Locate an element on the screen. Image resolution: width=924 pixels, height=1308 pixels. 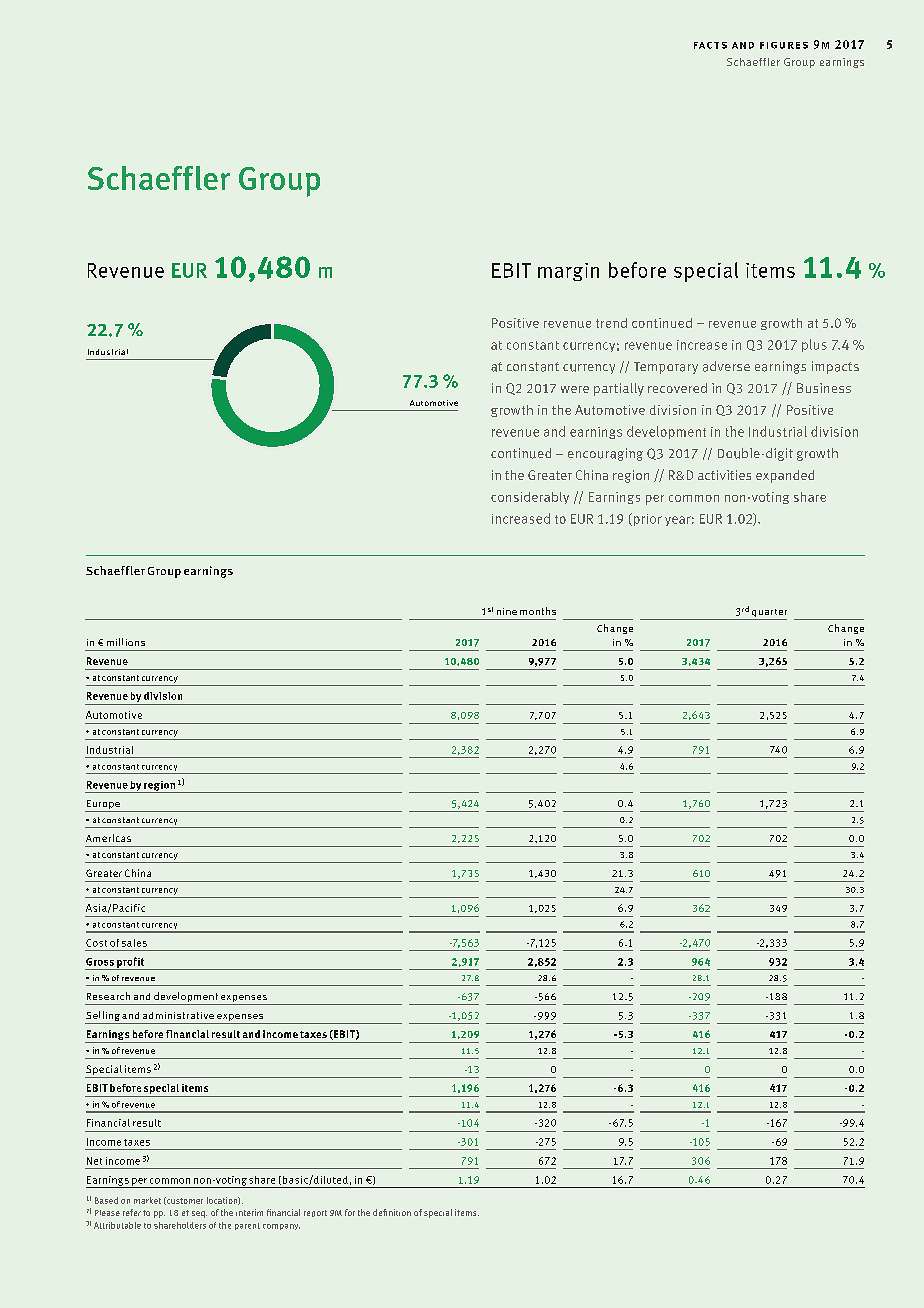
seq is located at coordinates (199, 1214).
